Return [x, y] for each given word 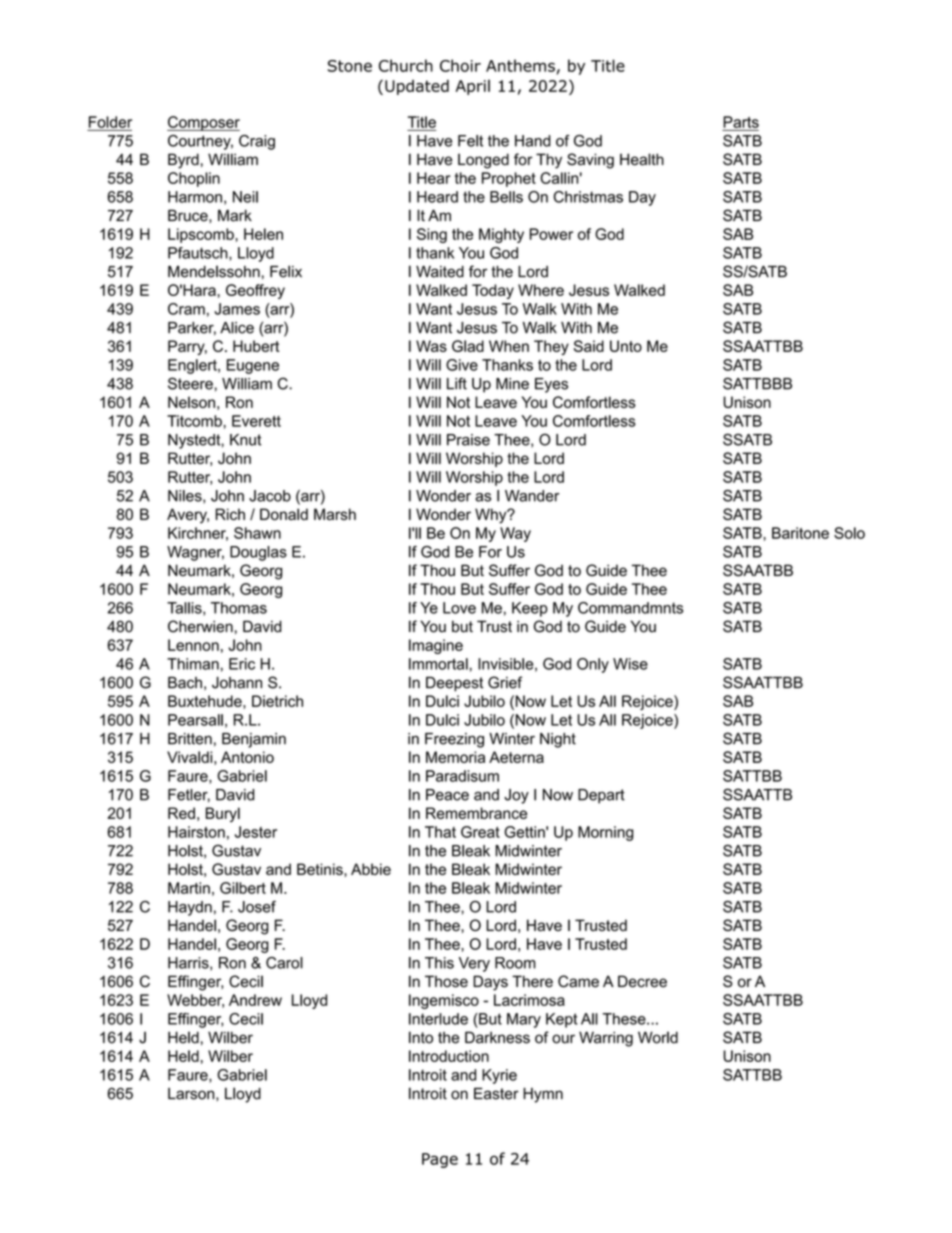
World [658, 1037]
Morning [605, 833]
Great [480, 832]
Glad [468, 346]
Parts [741, 122]
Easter [496, 1094]
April [473, 87]
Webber [195, 1001]
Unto [626, 346]
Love [459, 608]
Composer [203, 123]
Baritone [800, 533]
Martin [189, 888]
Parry [187, 347]
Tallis [185, 609]
